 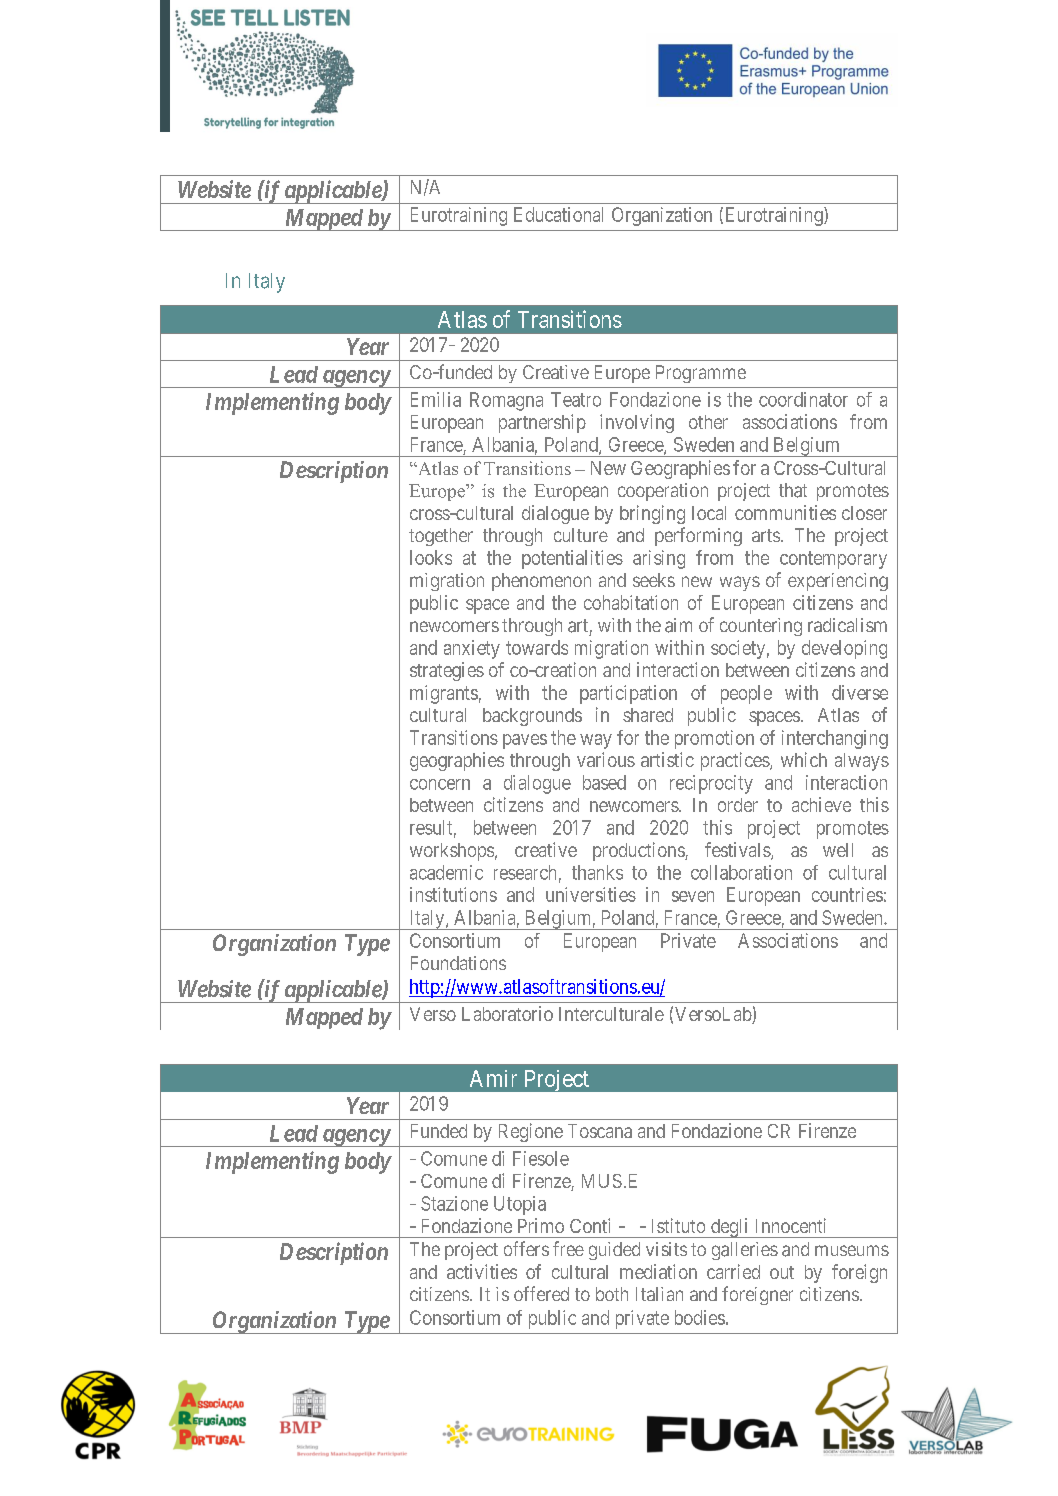 I want to click on Programme, so click(x=701, y=374).
